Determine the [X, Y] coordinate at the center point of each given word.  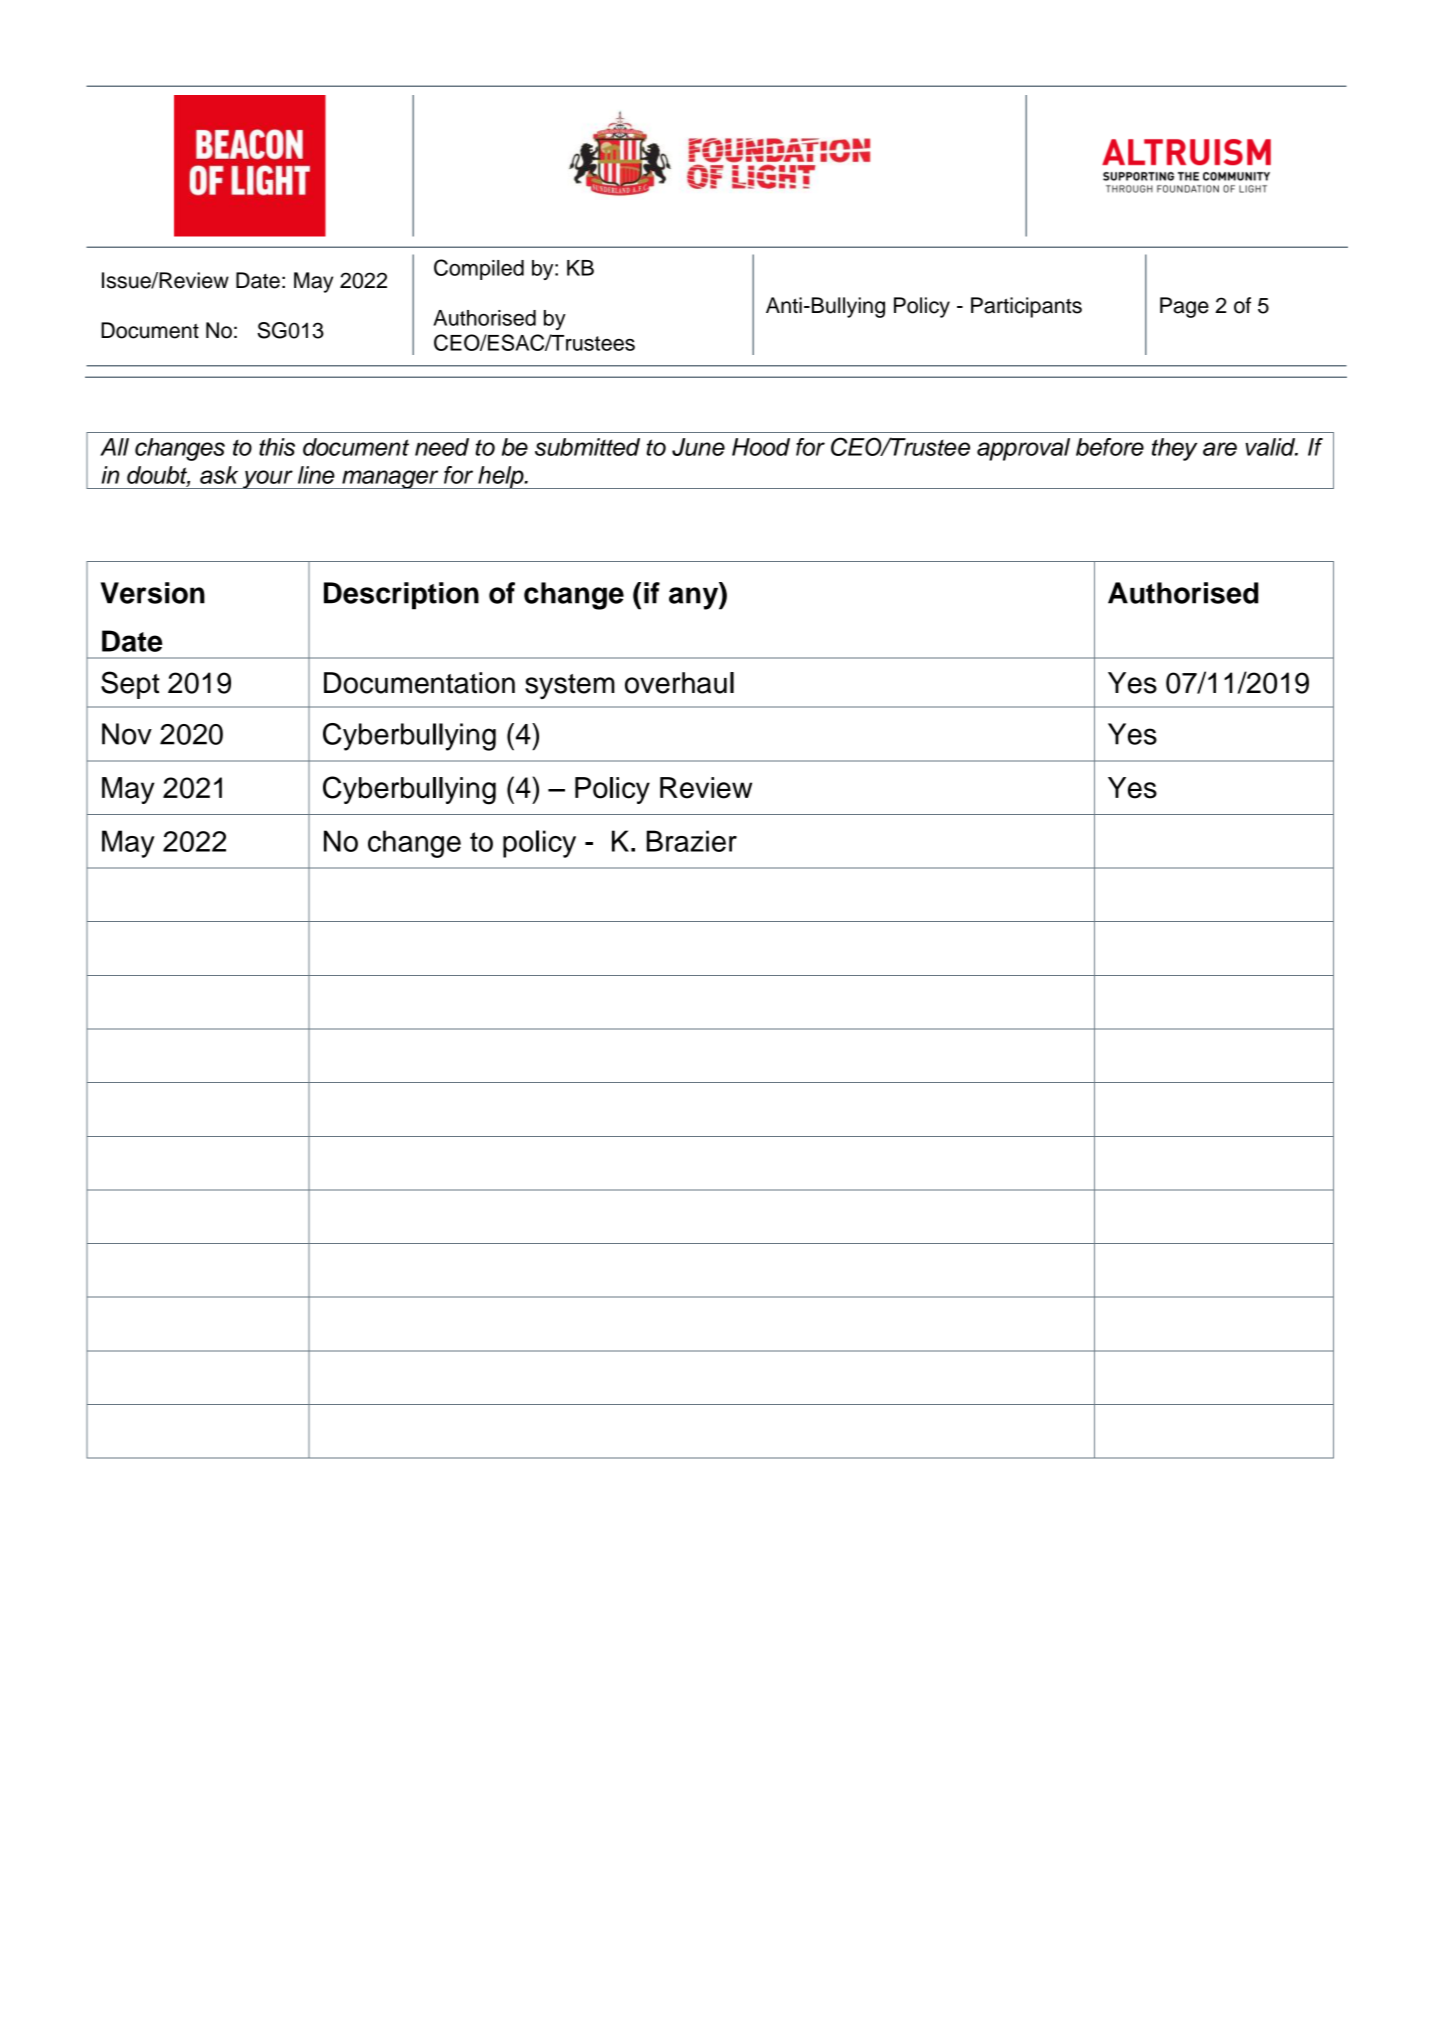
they [1174, 449]
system [570, 686]
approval [1023, 449]
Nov [127, 734]
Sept [130, 685]
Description [401, 596]
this [277, 447]
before [1110, 447]
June [698, 447]
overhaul [679, 683]
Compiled [479, 269]
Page [1184, 307]
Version [153, 593]
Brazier [692, 841]
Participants [1026, 307]
